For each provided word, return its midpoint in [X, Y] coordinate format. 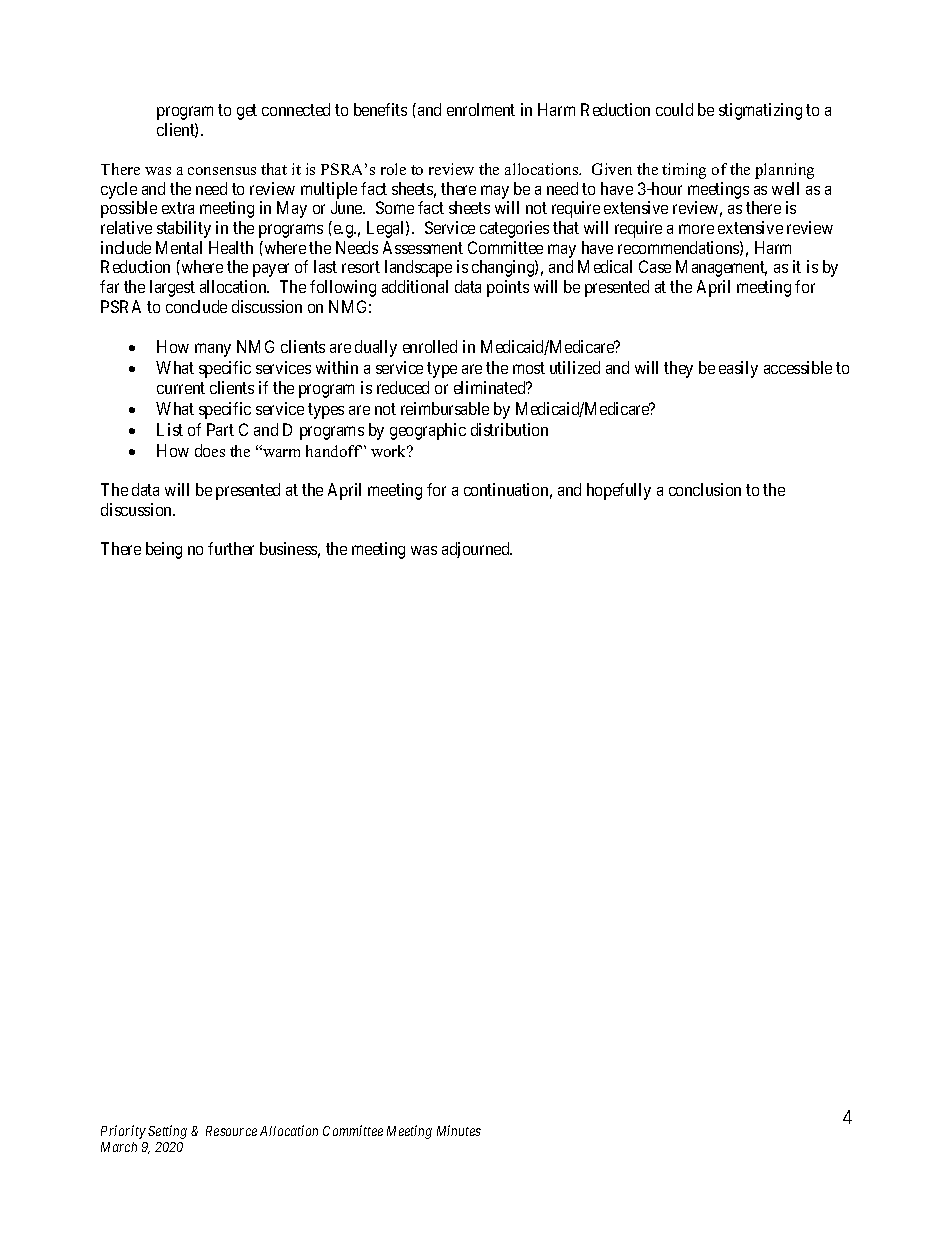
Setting [167, 1132]
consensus [222, 171]
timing [684, 171]
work [390, 451]
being [164, 550]
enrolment [481, 109]
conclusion [705, 489]
